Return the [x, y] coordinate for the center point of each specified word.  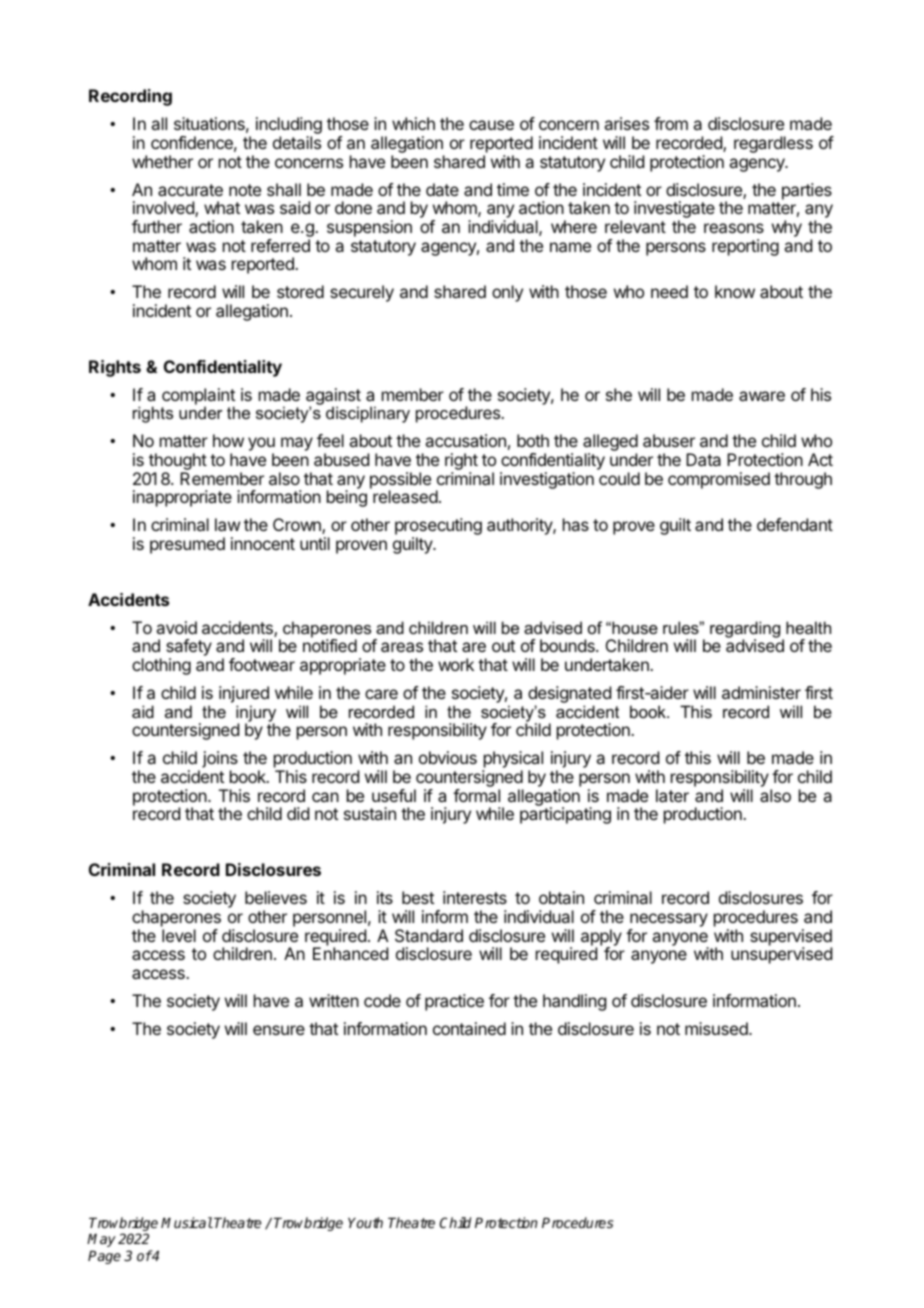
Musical [187, 1222]
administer [761, 692]
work [456, 664]
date [442, 189]
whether [162, 161]
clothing [161, 666]
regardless [773, 144]
